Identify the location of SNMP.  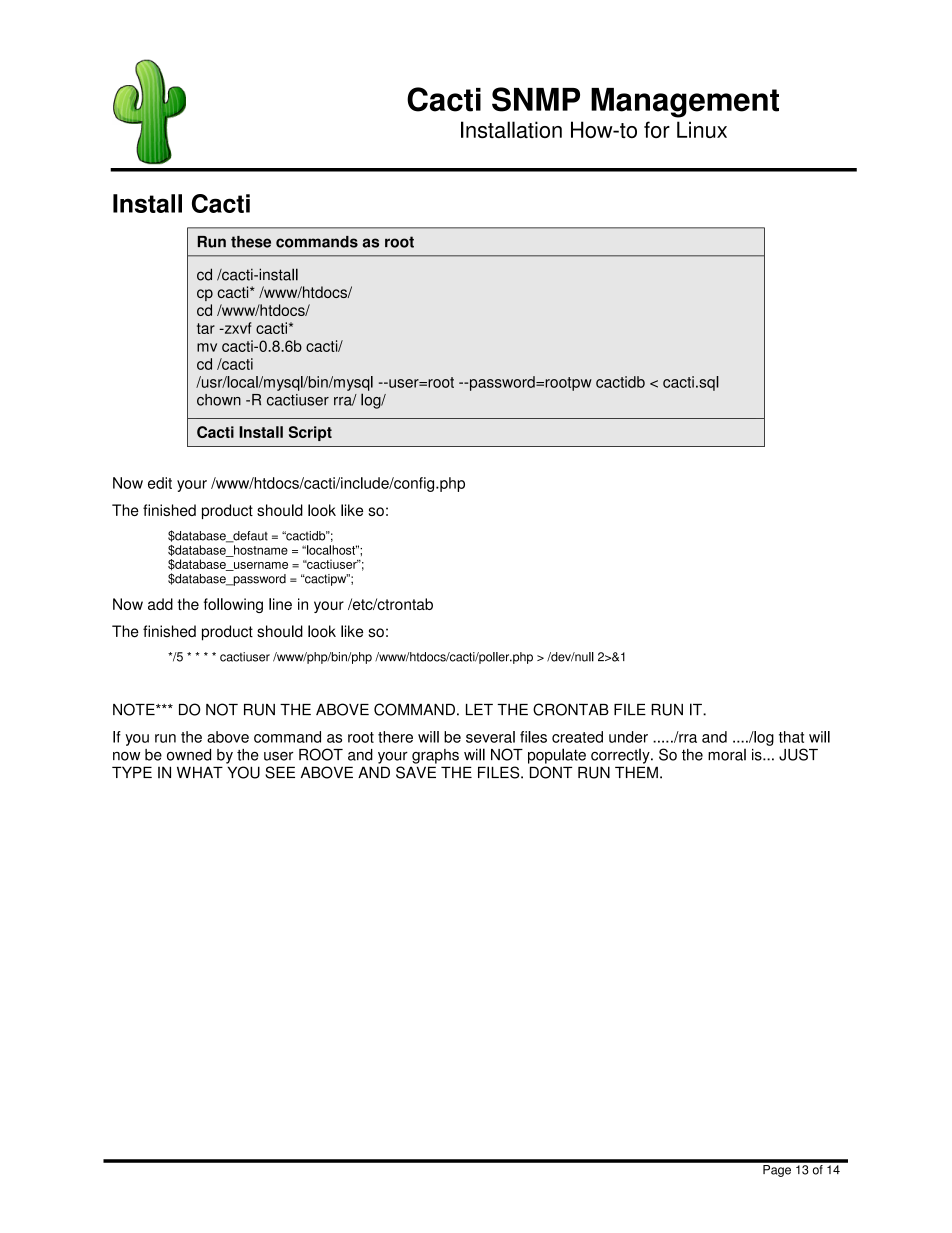
(536, 99).
